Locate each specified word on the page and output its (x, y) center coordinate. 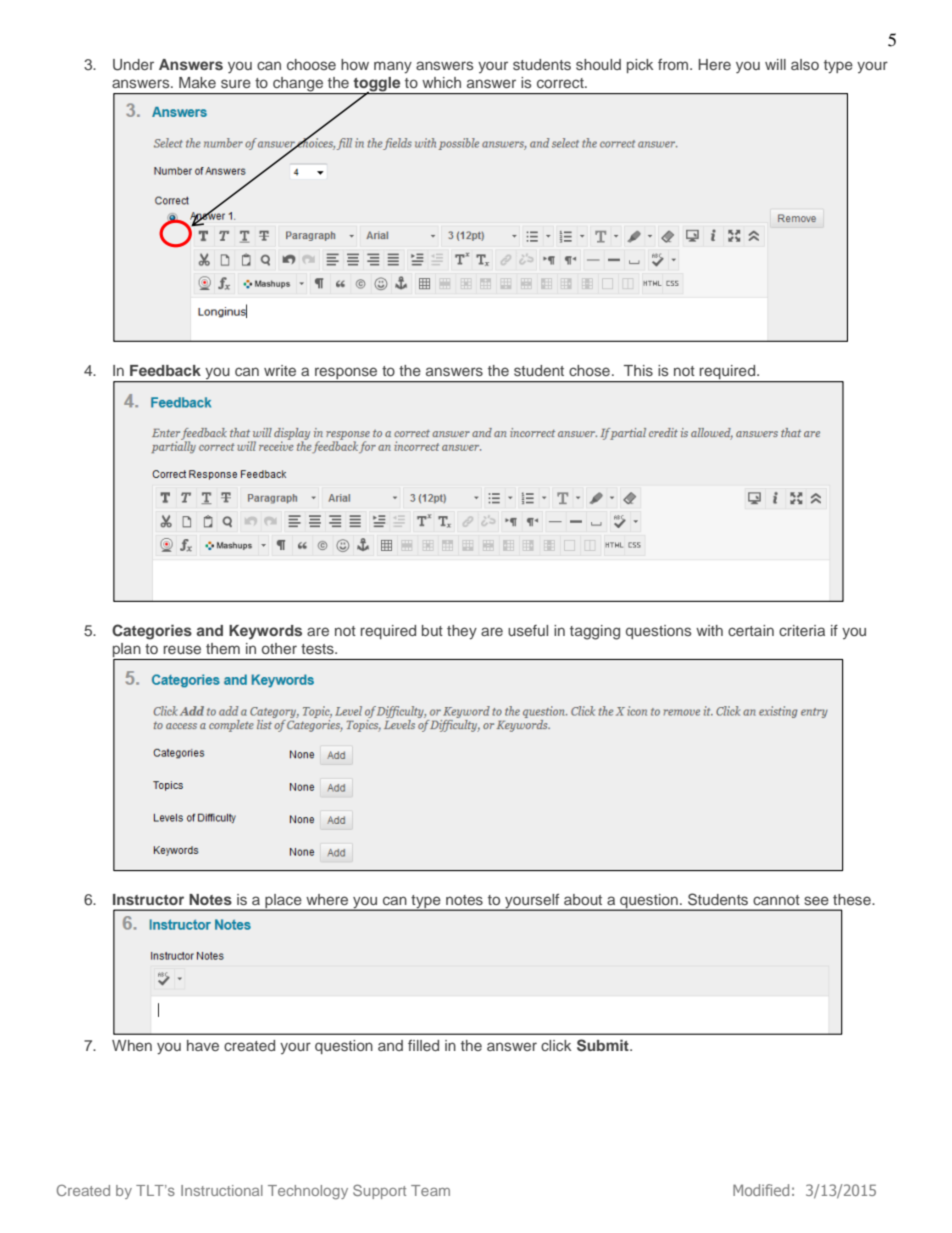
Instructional (222, 1190)
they (462, 632)
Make (197, 82)
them (223, 648)
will (775, 64)
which (441, 82)
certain (751, 630)
